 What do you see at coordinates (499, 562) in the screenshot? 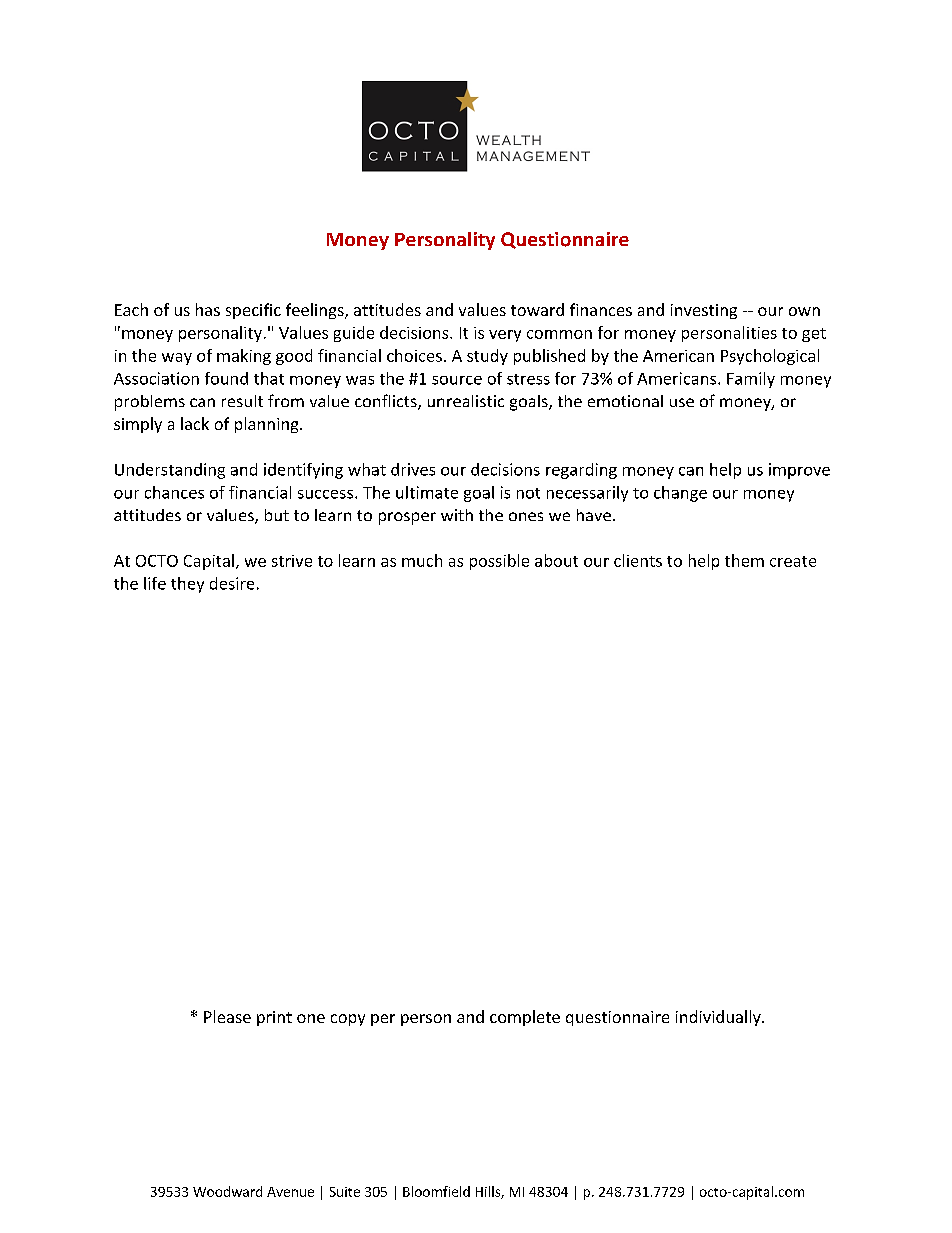
I see `possible` at bounding box center [499, 562].
